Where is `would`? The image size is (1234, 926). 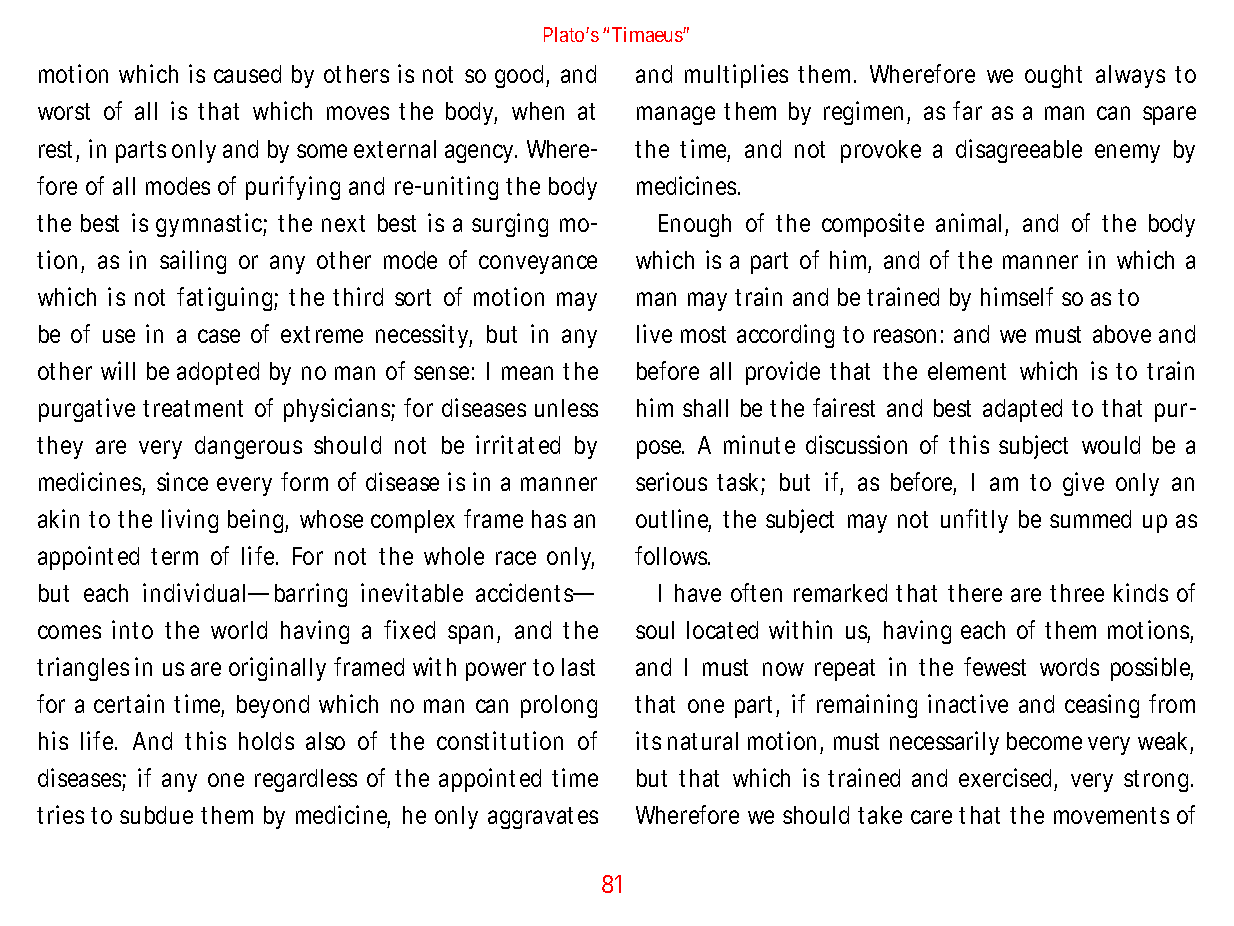 would is located at coordinates (1111, 445).
